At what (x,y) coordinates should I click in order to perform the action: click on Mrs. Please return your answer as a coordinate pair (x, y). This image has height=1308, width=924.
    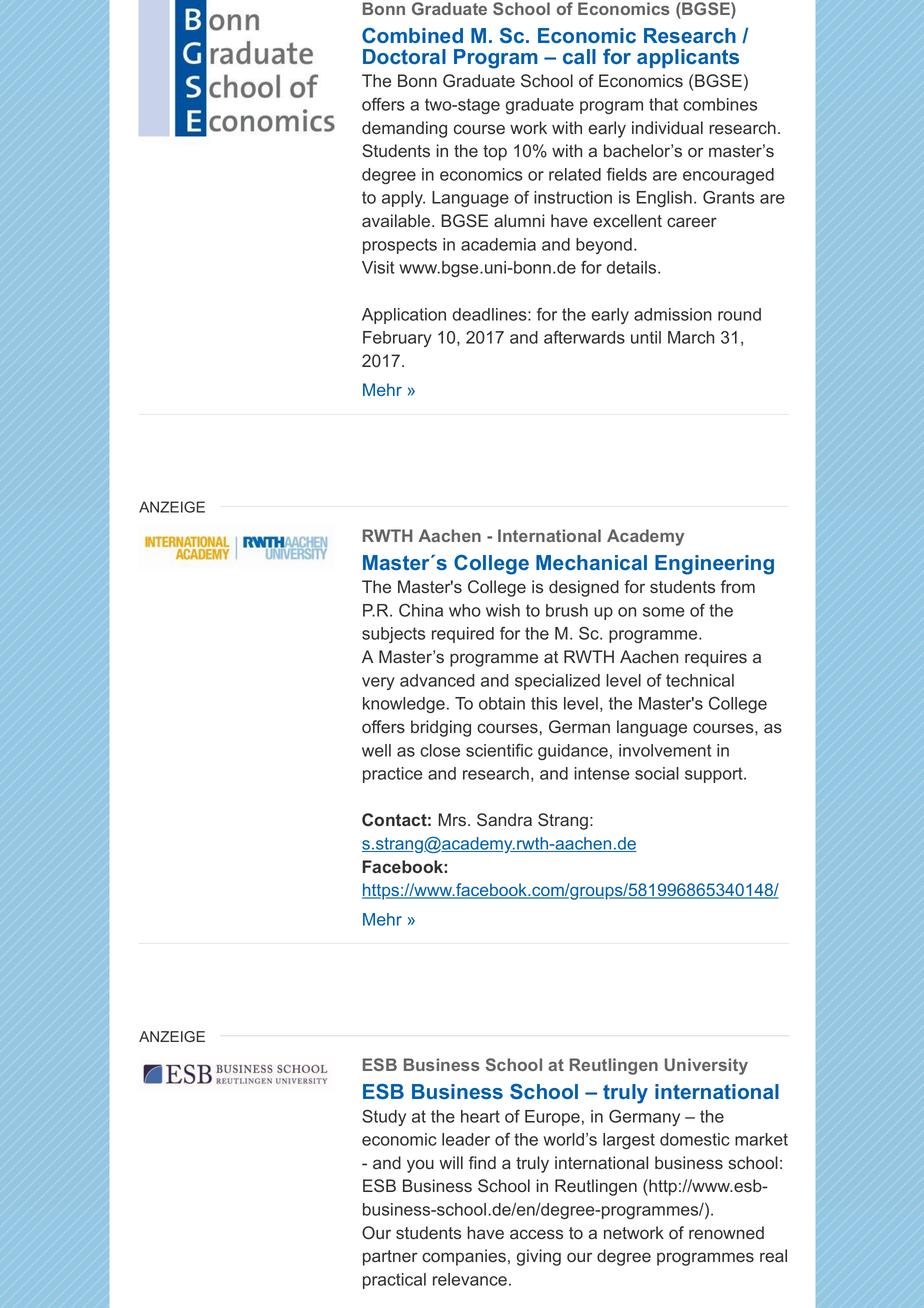
    Looking at the image, I should click on (452, 819).
